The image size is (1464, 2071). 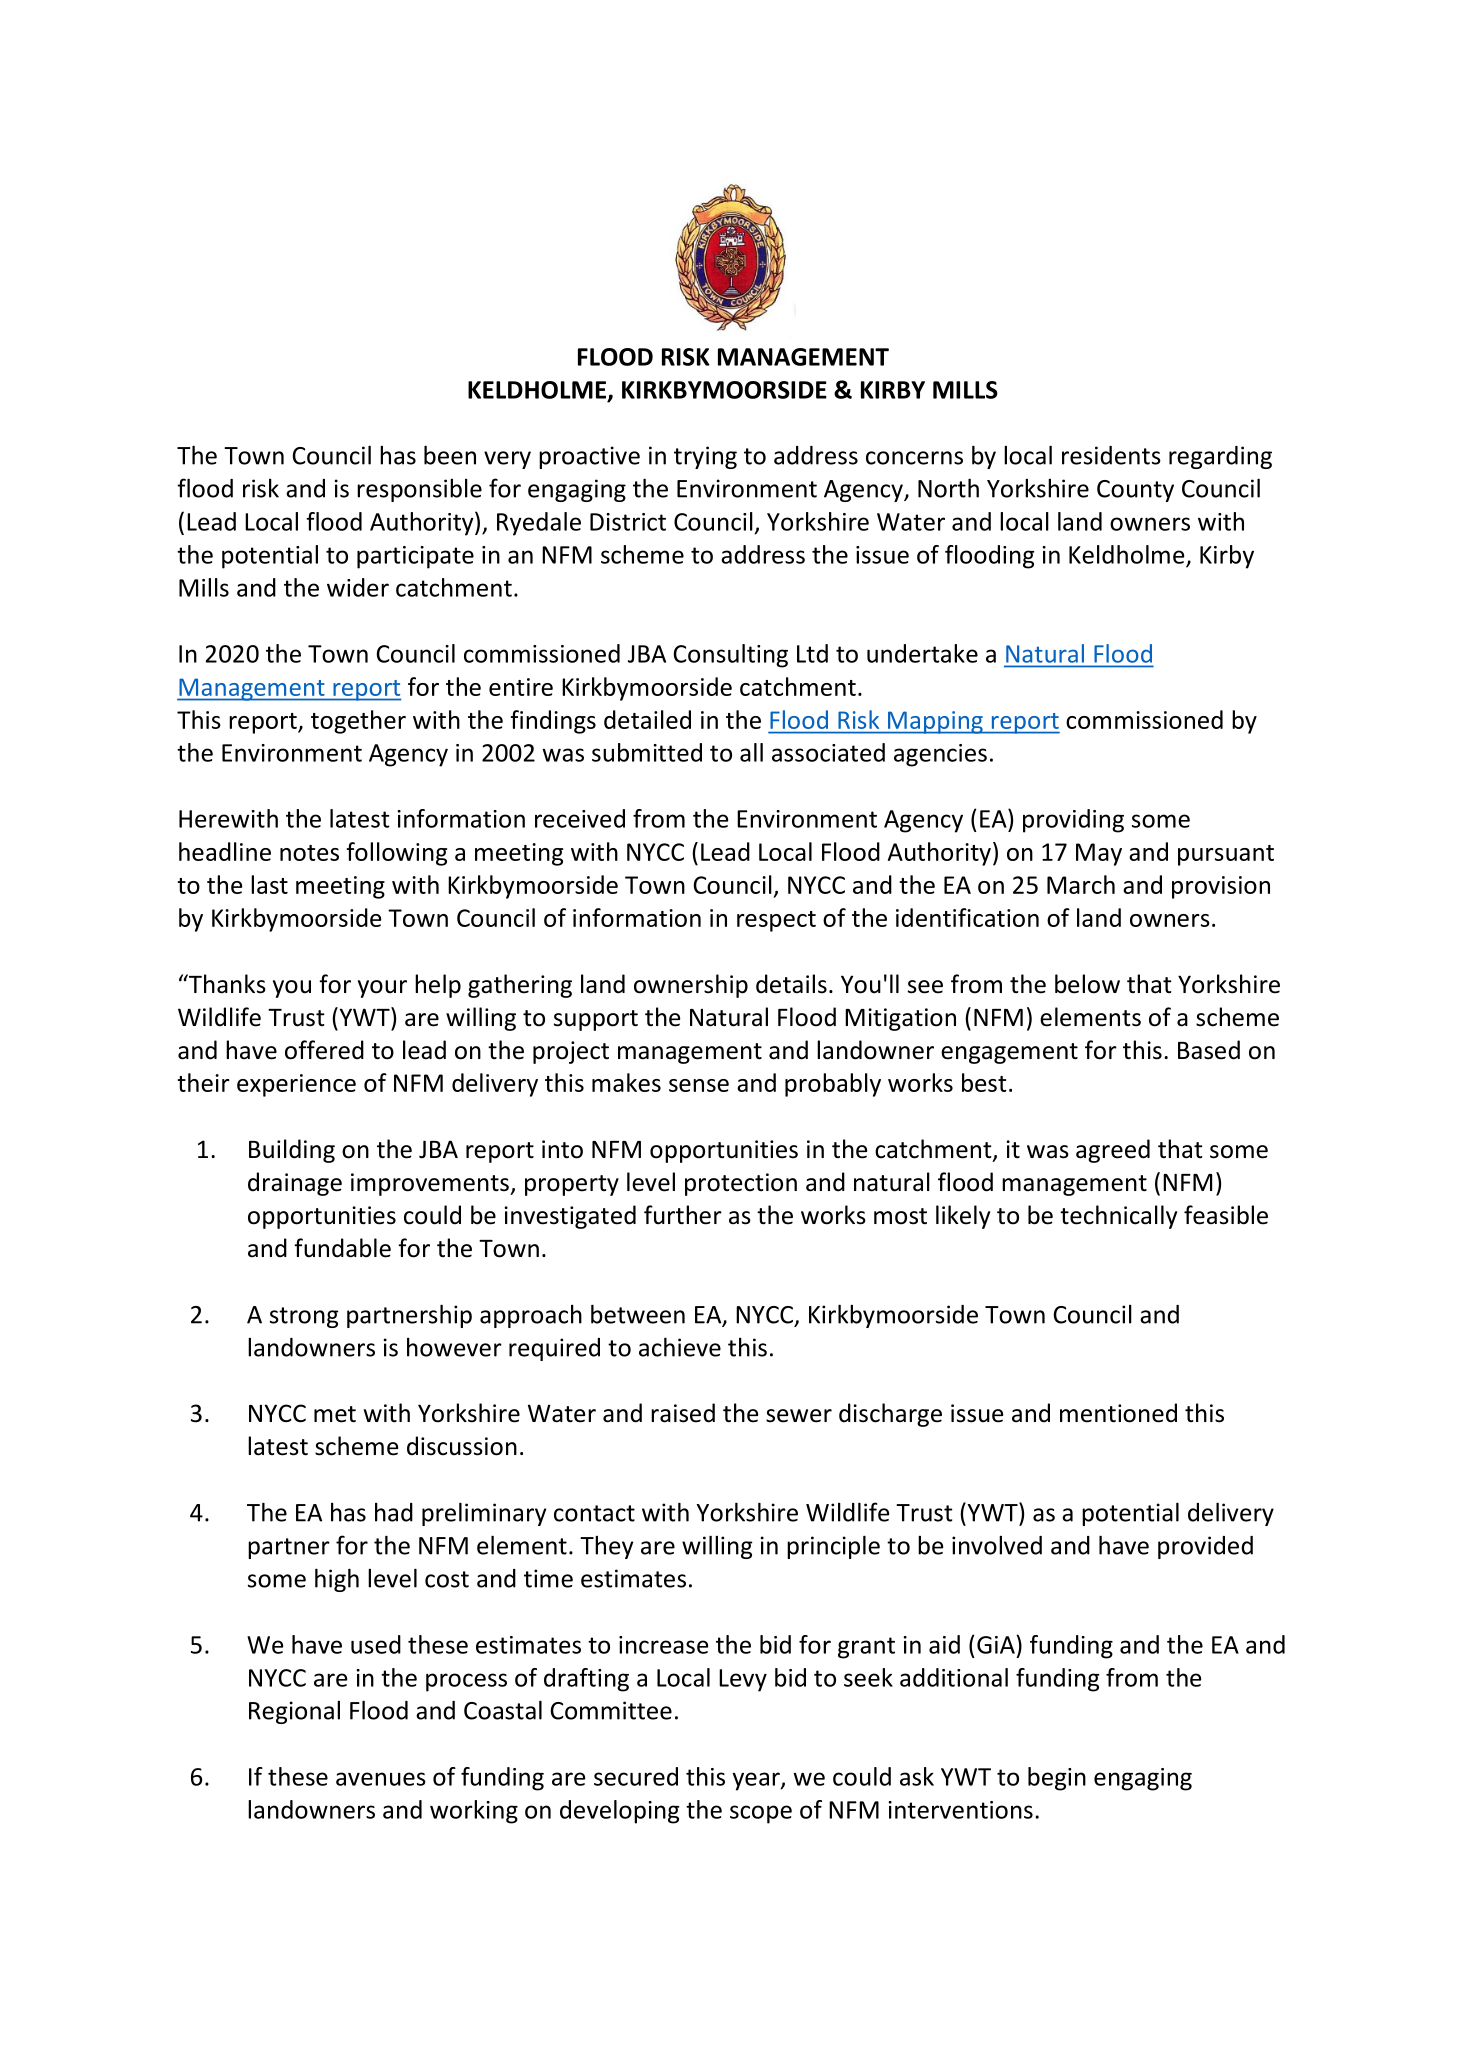 I want to click on avenues, so click(x=381, y=1779).
